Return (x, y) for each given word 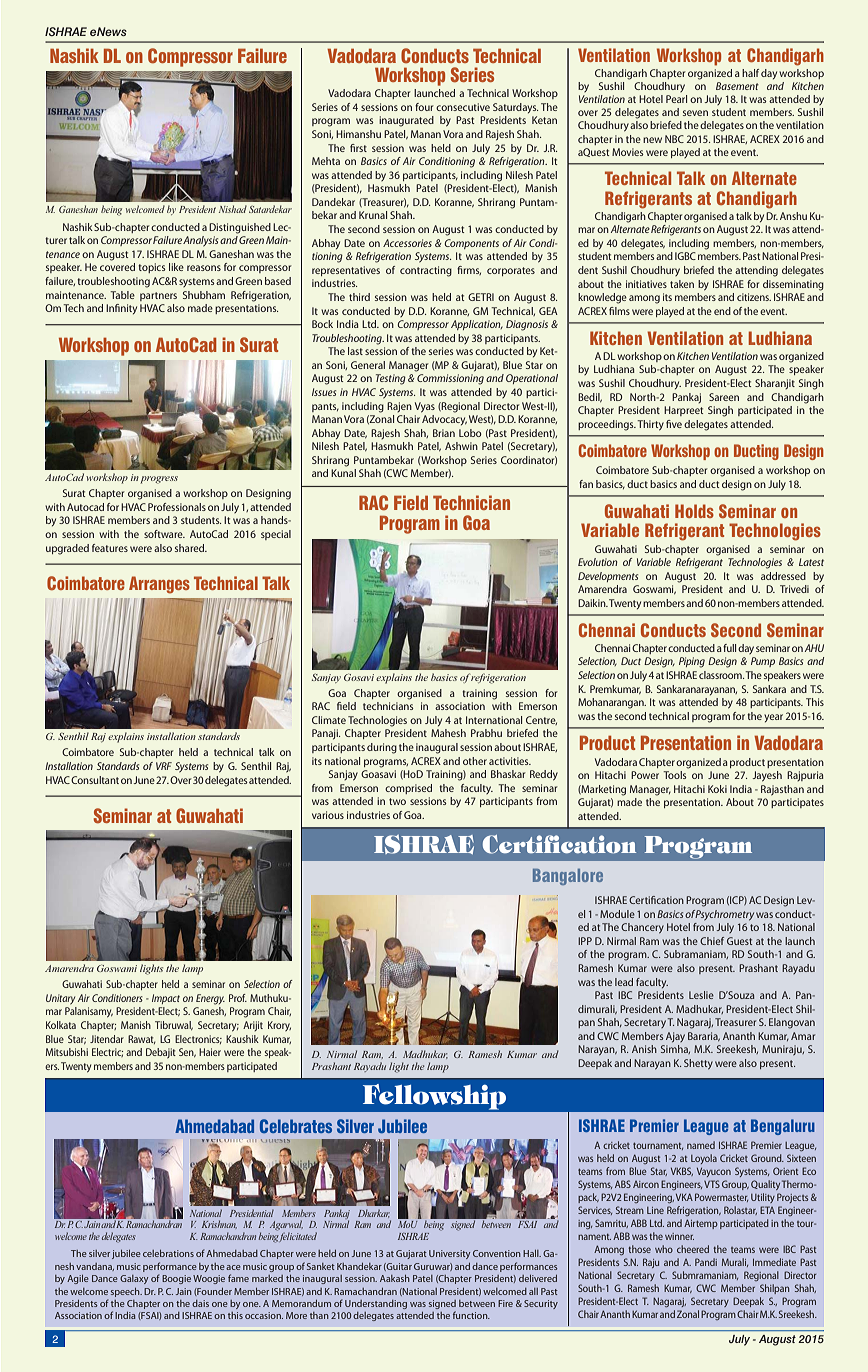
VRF (164, 766)
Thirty (650, 425)
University (449, 1254)
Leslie (701, 995)
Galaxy (134, 1279)
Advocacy (444, 420)
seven (695, 113)
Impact (166, 999)
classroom (721, 675)
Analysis (200, 241)
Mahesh (448, 733)
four (424, 107)
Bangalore (568, 877)
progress (159, 480)
